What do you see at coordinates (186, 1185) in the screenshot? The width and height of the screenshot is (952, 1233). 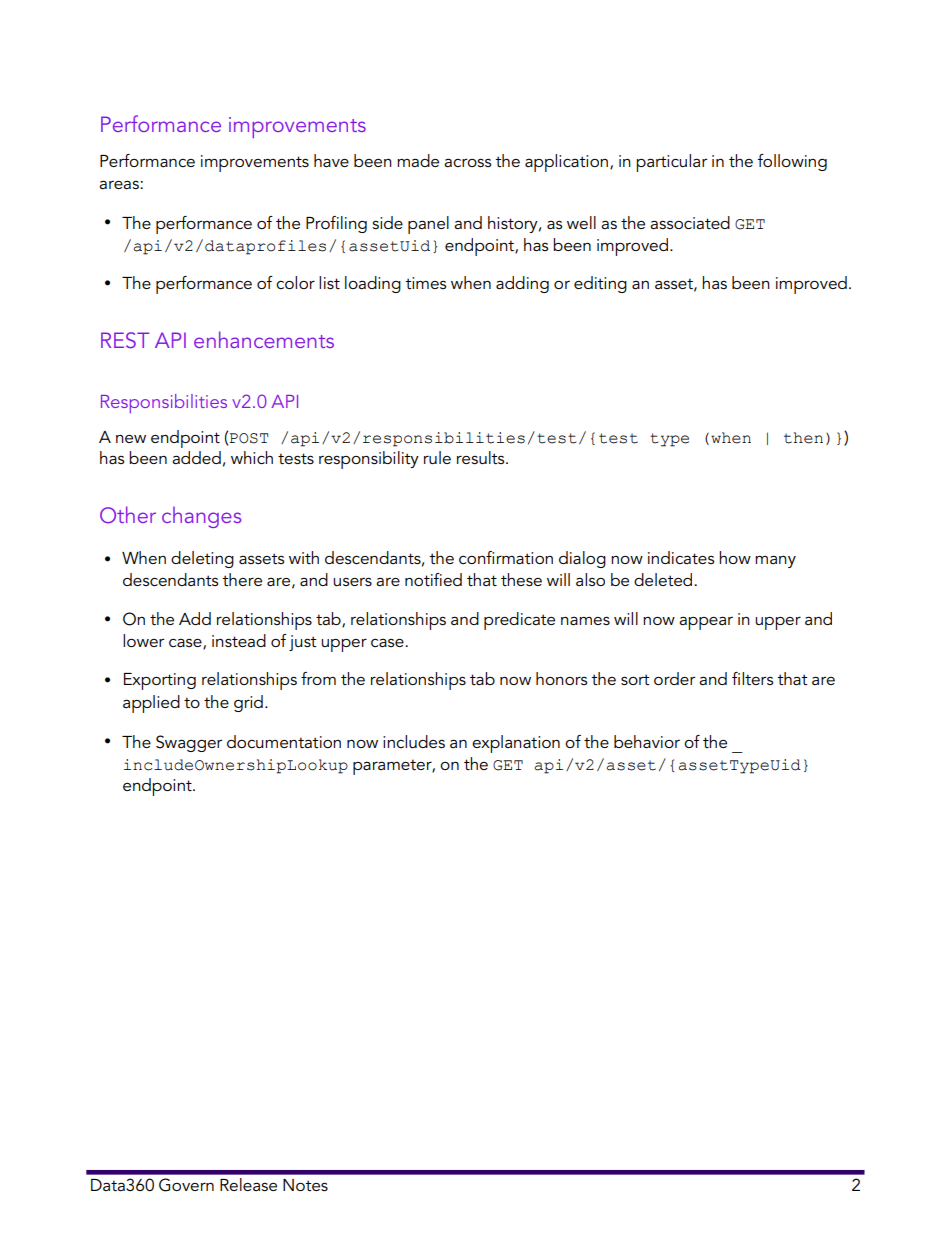 I see `Govern` at bounding box center [186, 1185].
